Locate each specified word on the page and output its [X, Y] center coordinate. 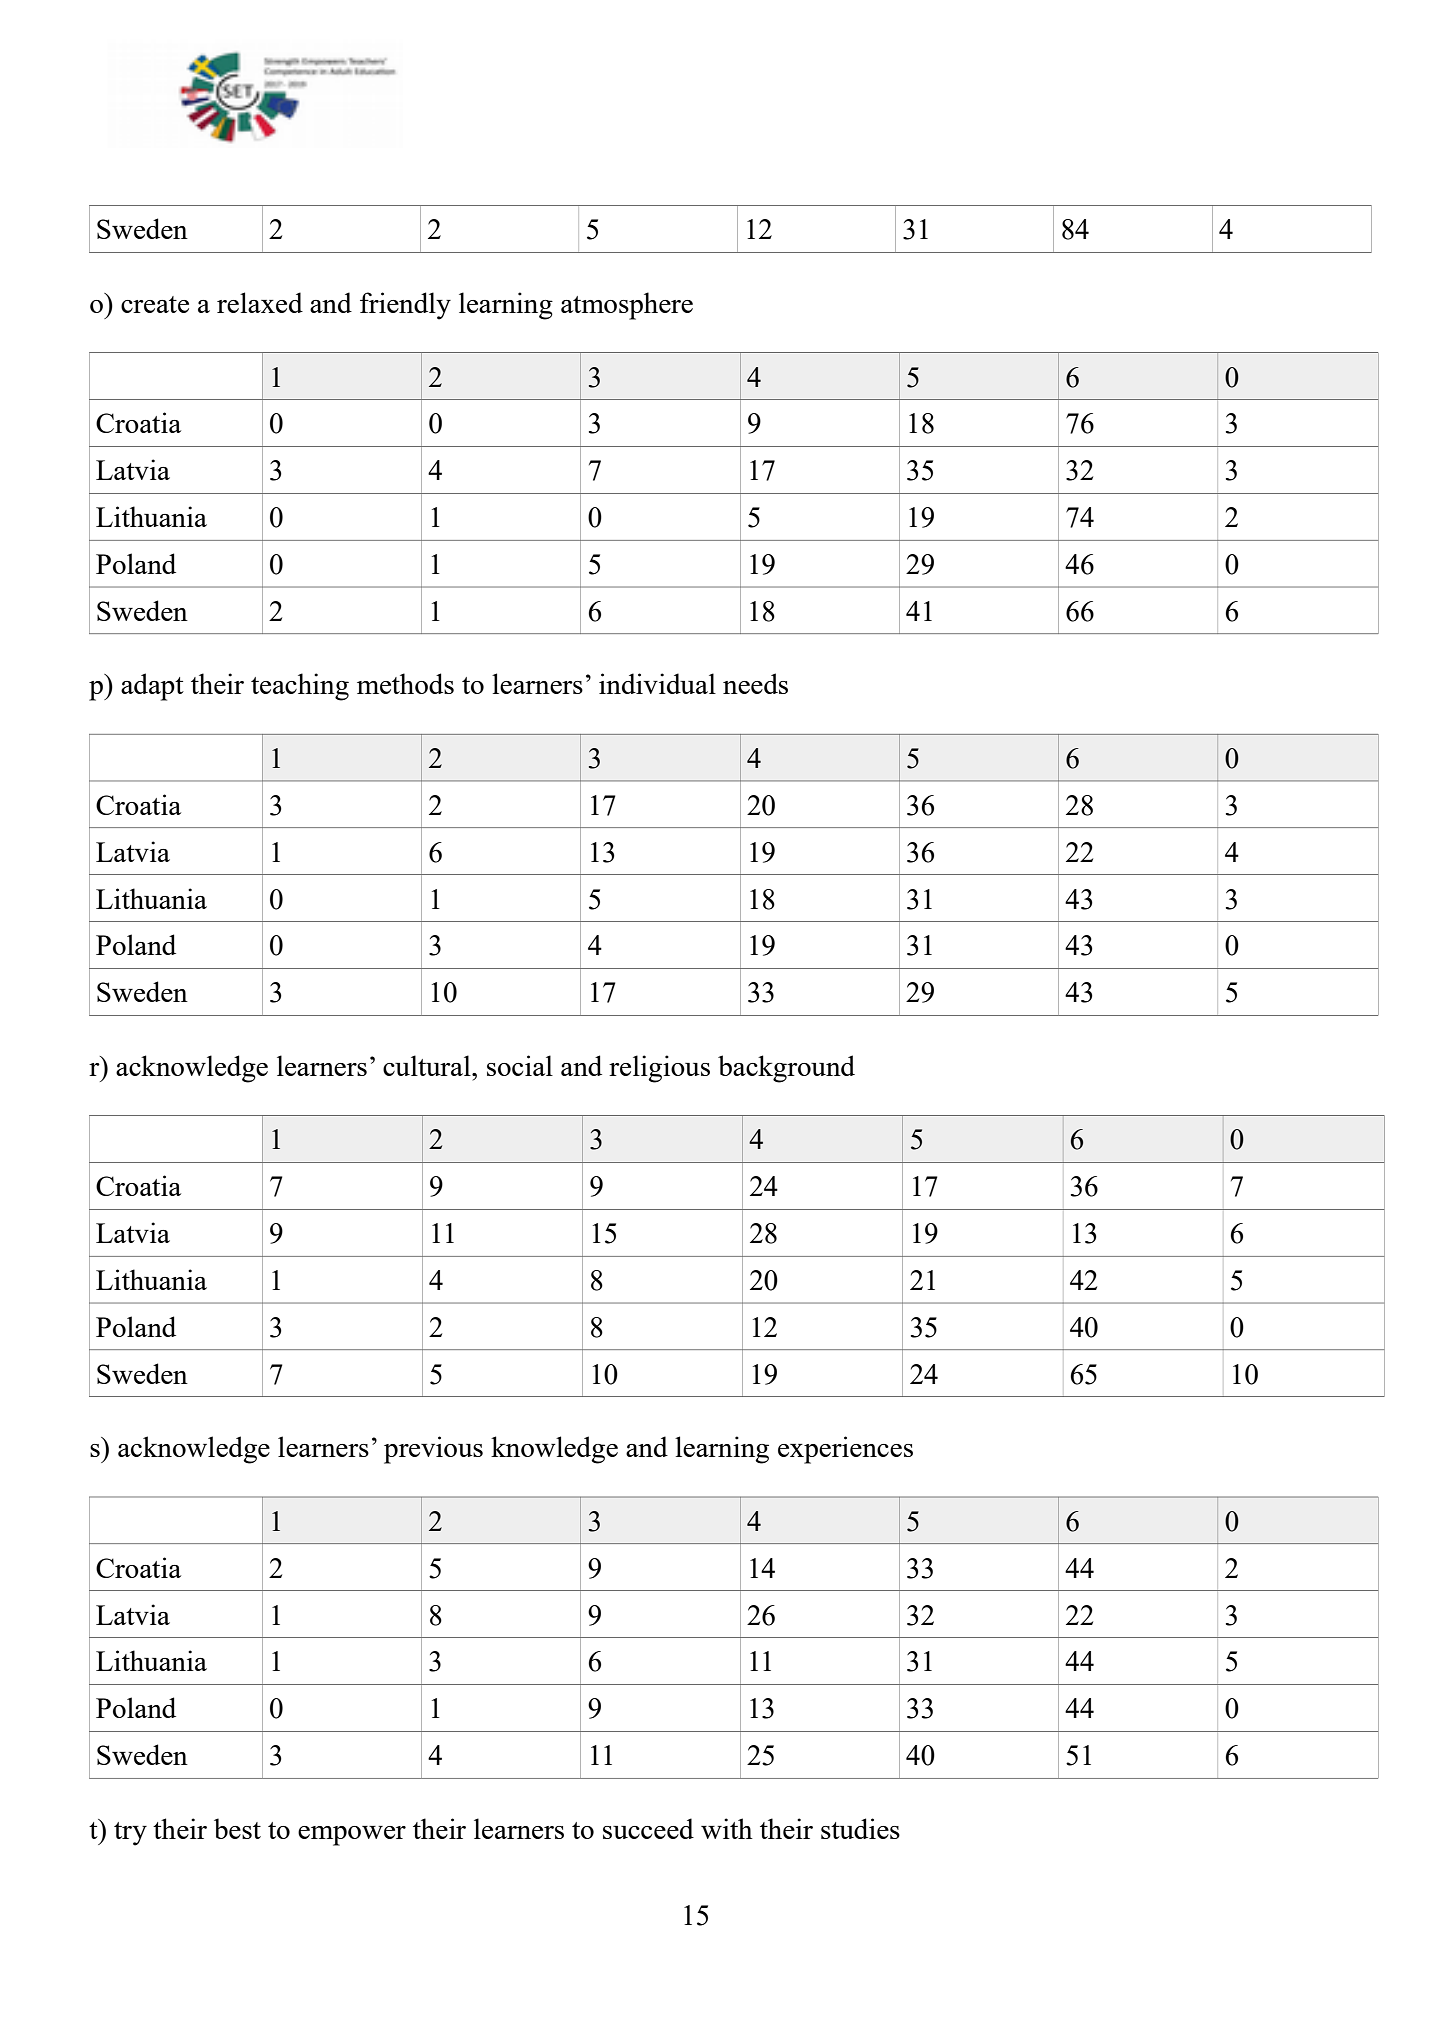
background [786, 1069]
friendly [405, 306]
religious [659, 1069]
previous [433, 1450]
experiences [845, 1450]
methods [405, 683]
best [237, 1828]
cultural [428, 1065]
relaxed [260, 302]
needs [755, 683]
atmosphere [627, 306]
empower [352, 1836]
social [520, 1065]
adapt [152, 687]
